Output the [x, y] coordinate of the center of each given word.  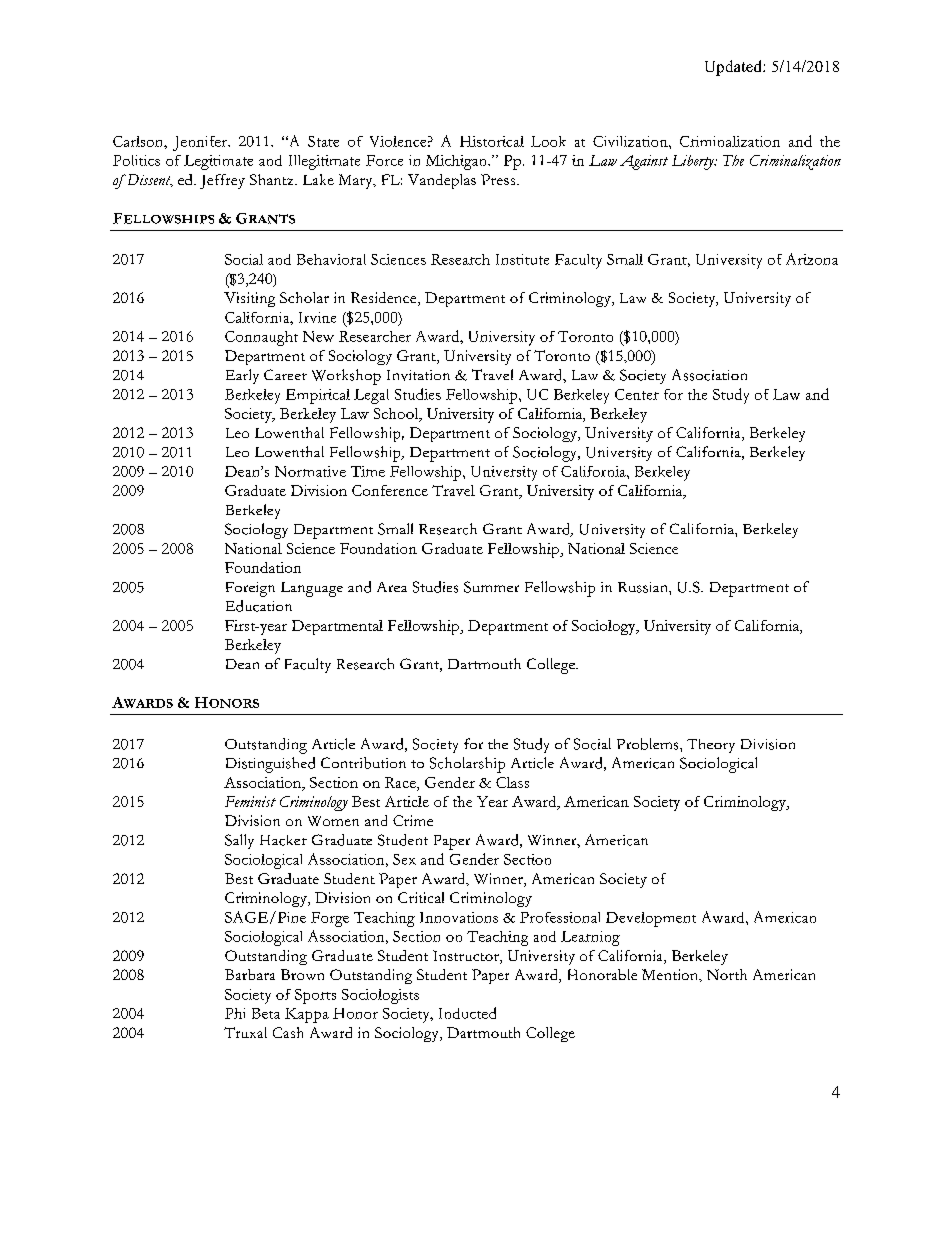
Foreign [250, 589]
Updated [734, 68]
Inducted [467, 1013]
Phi [235, 1013]
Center [637, 394]
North [727, 974]
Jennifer [201, 143]
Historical [492, 141]
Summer [491, 587]
